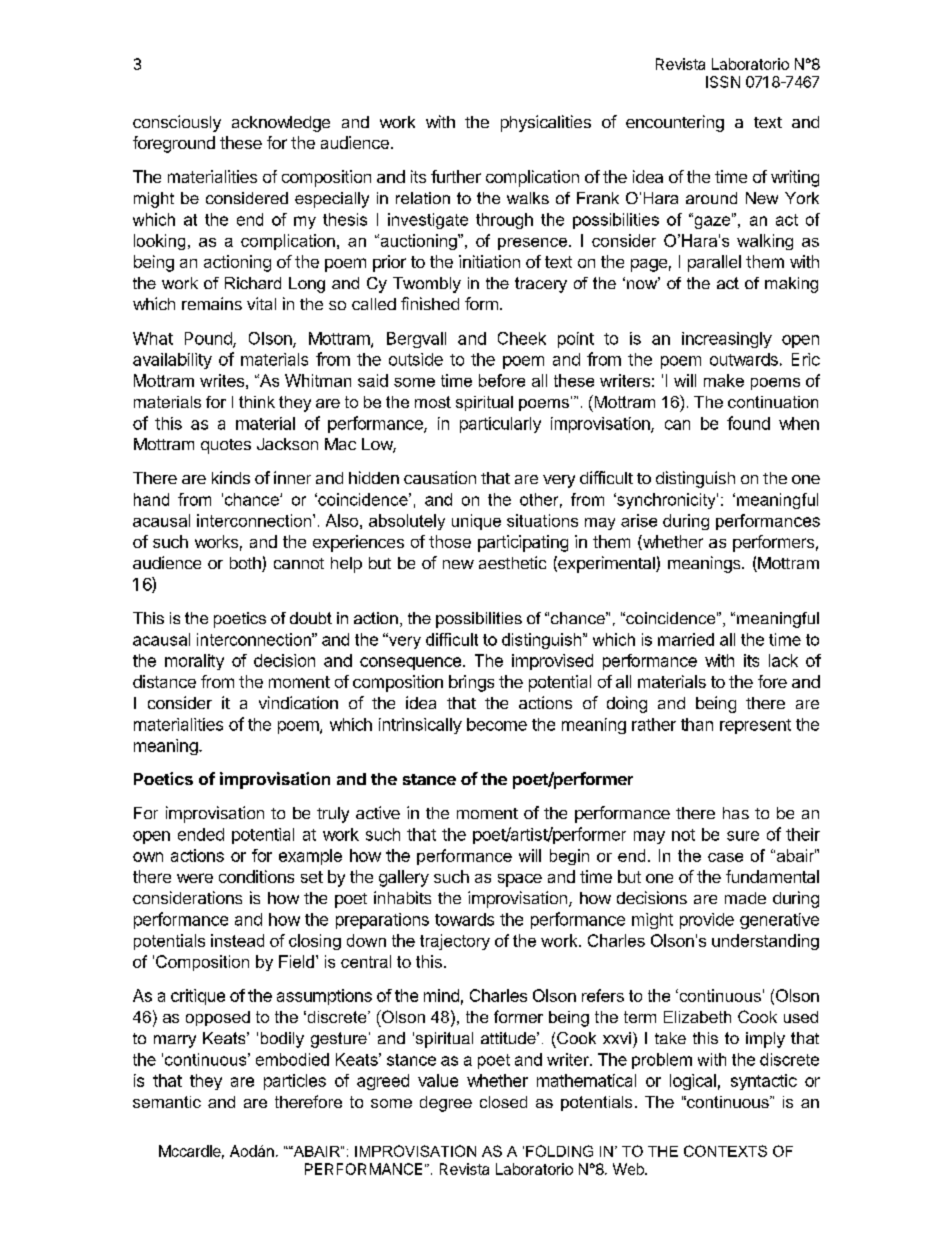 Image resolution: width=952 pixels, height=1233 pixels. I want to click on has, so click(736, 813).
